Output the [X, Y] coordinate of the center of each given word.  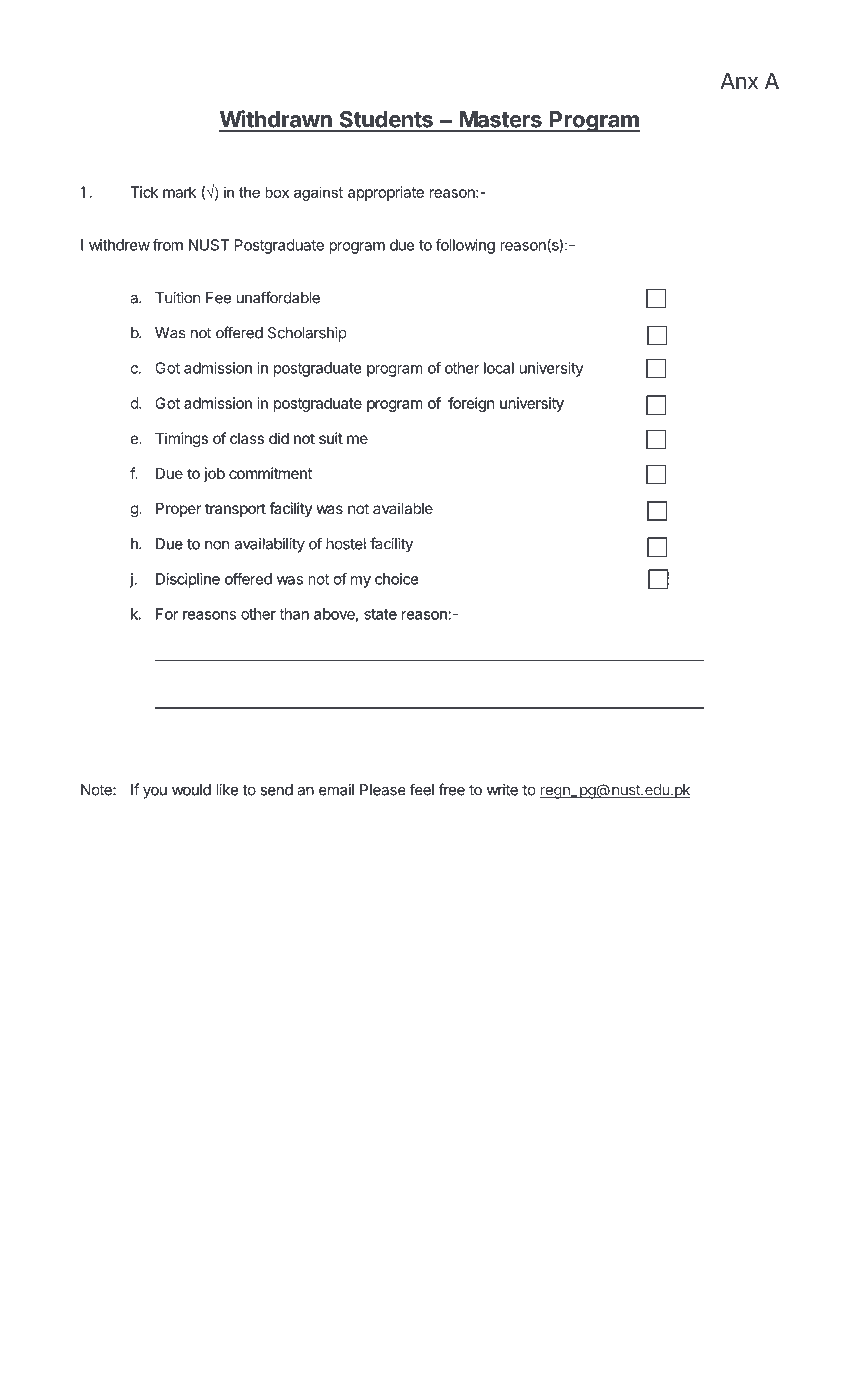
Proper [178, 510]
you [155, 793]
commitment [270, 473]
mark [179, 192]
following [465, 246]
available [403, 508]
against [318, 193]
